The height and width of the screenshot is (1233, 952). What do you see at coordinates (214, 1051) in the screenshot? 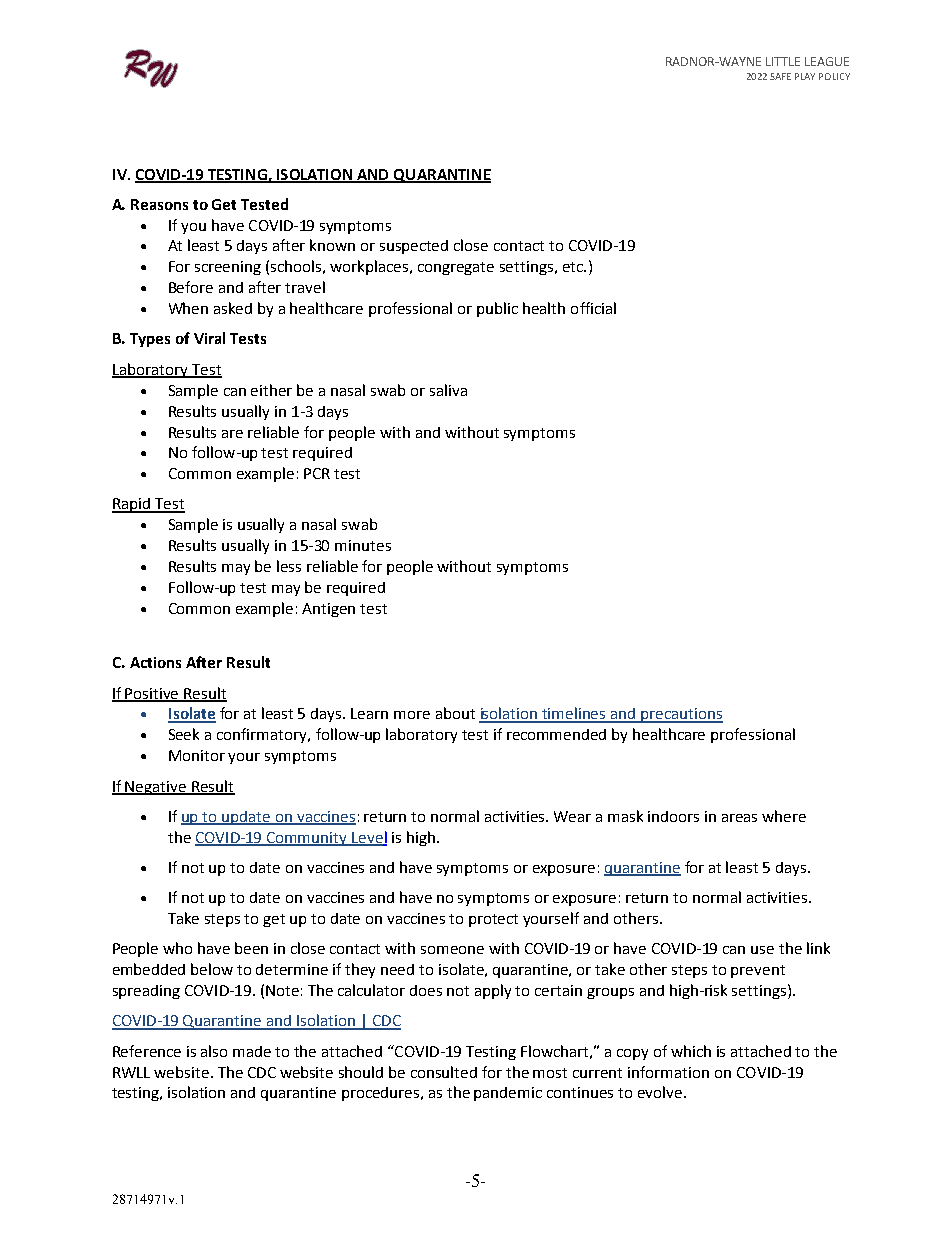
I see `also` at bounding box center [214, 1051].
